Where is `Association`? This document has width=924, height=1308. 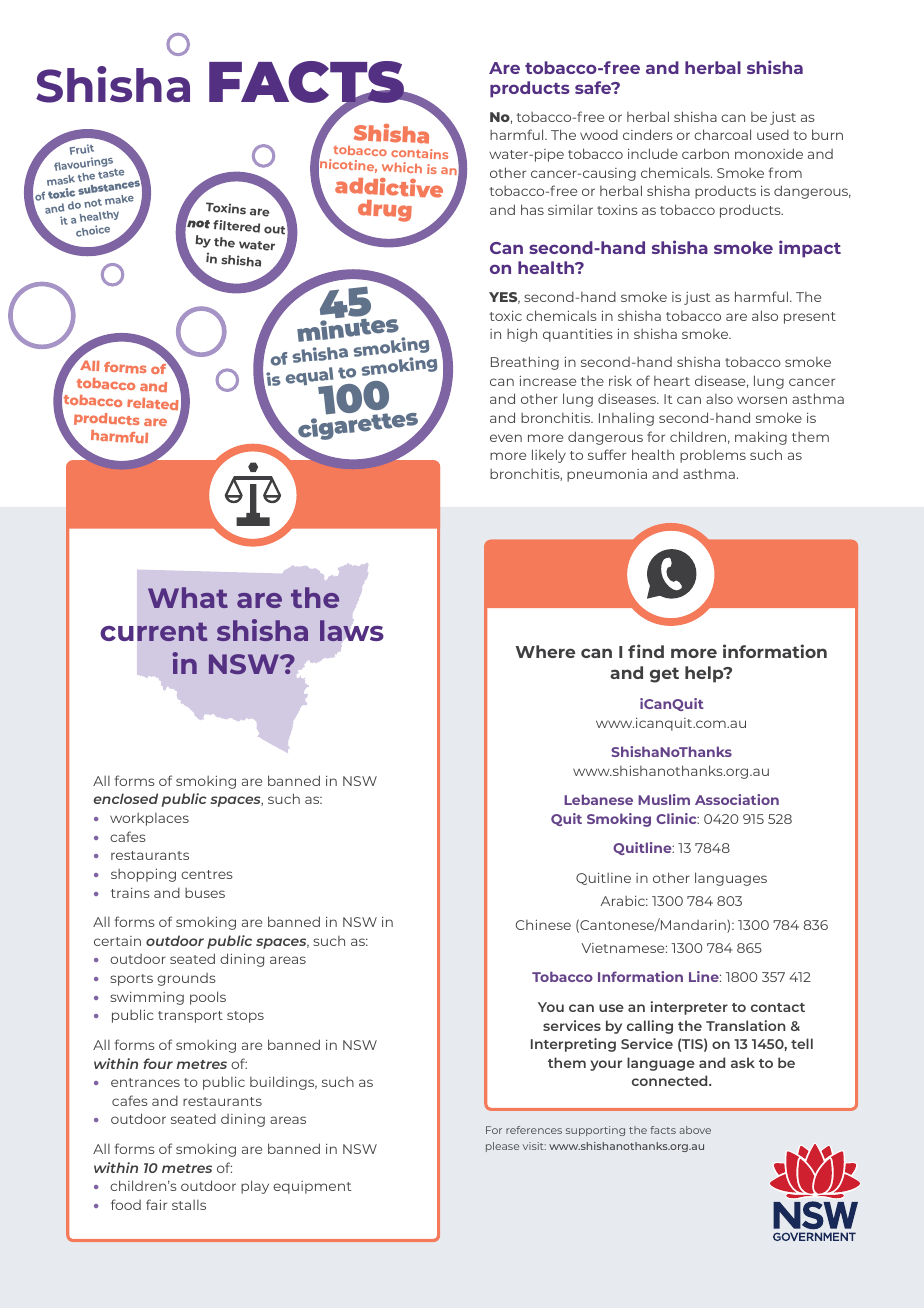
Association is located at coordinates (737, 799).
